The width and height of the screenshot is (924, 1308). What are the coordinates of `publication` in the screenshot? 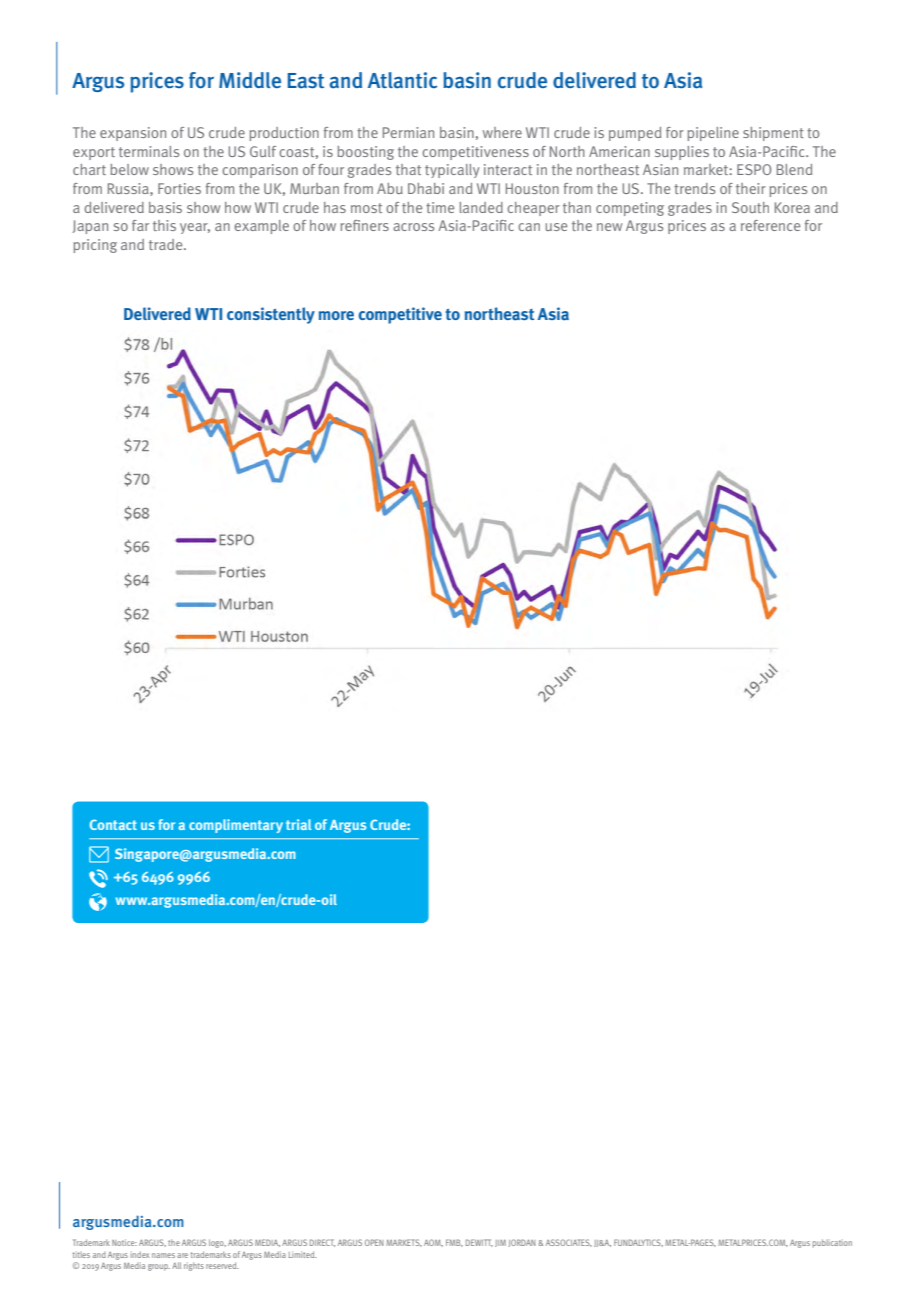 It's located at (832, 1243).
